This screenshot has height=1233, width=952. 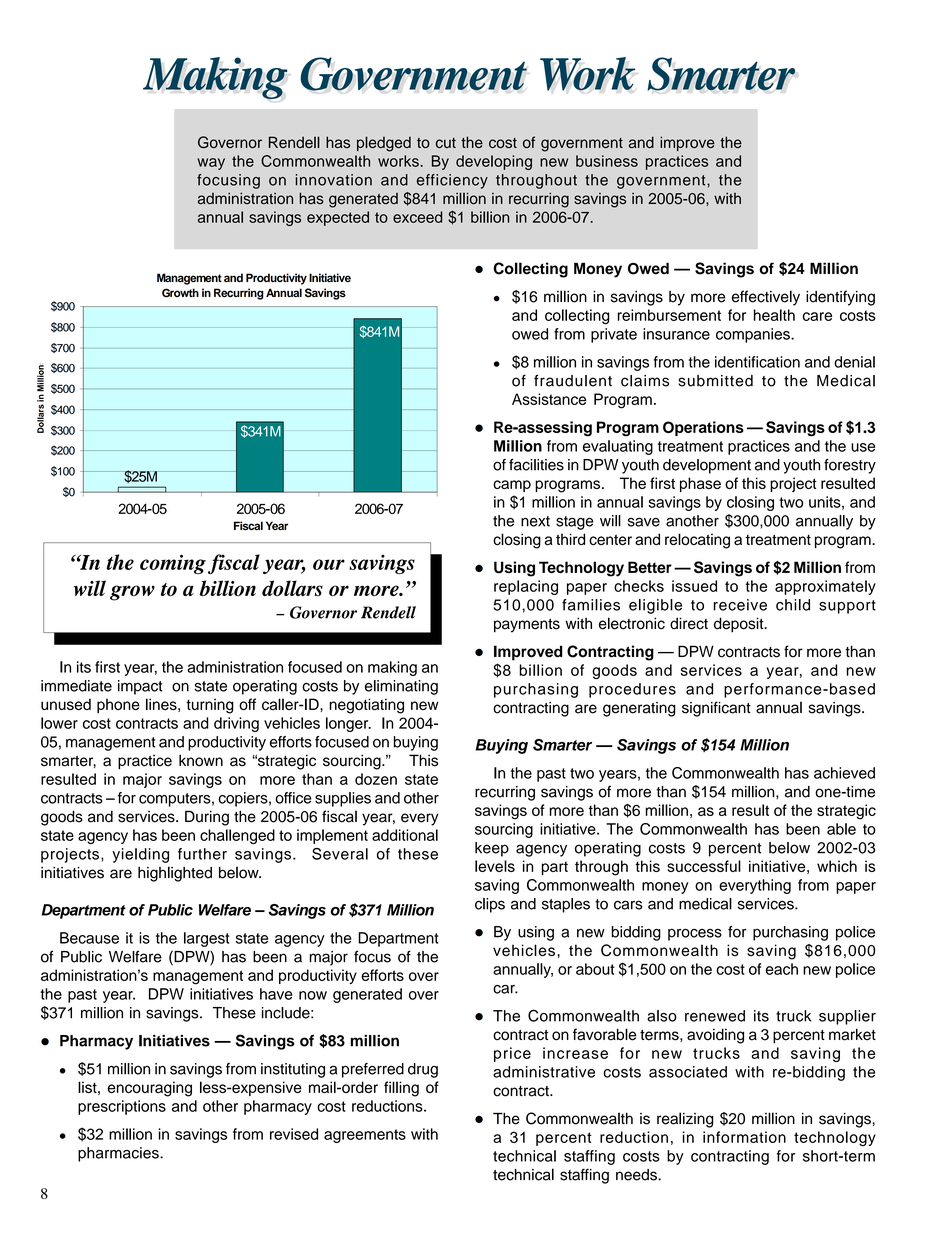 What do you see at coordinates (201, 760) in the screenshot?
I see `known` at bounding box center [201, 760].
